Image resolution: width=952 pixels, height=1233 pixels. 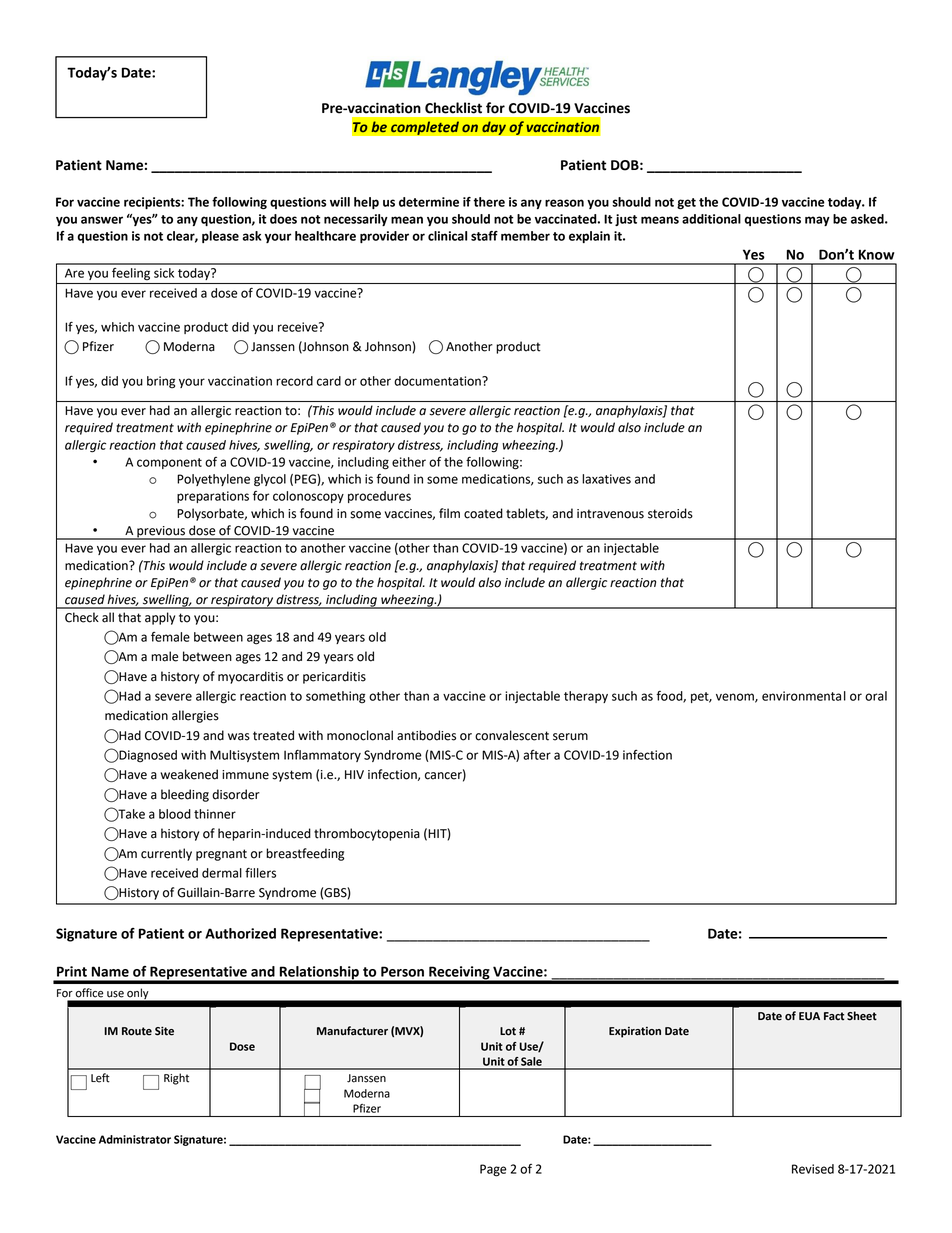 What do you see at coordinates (169, 463) in the page?
I see `component` at bounding box center [169, 463].
